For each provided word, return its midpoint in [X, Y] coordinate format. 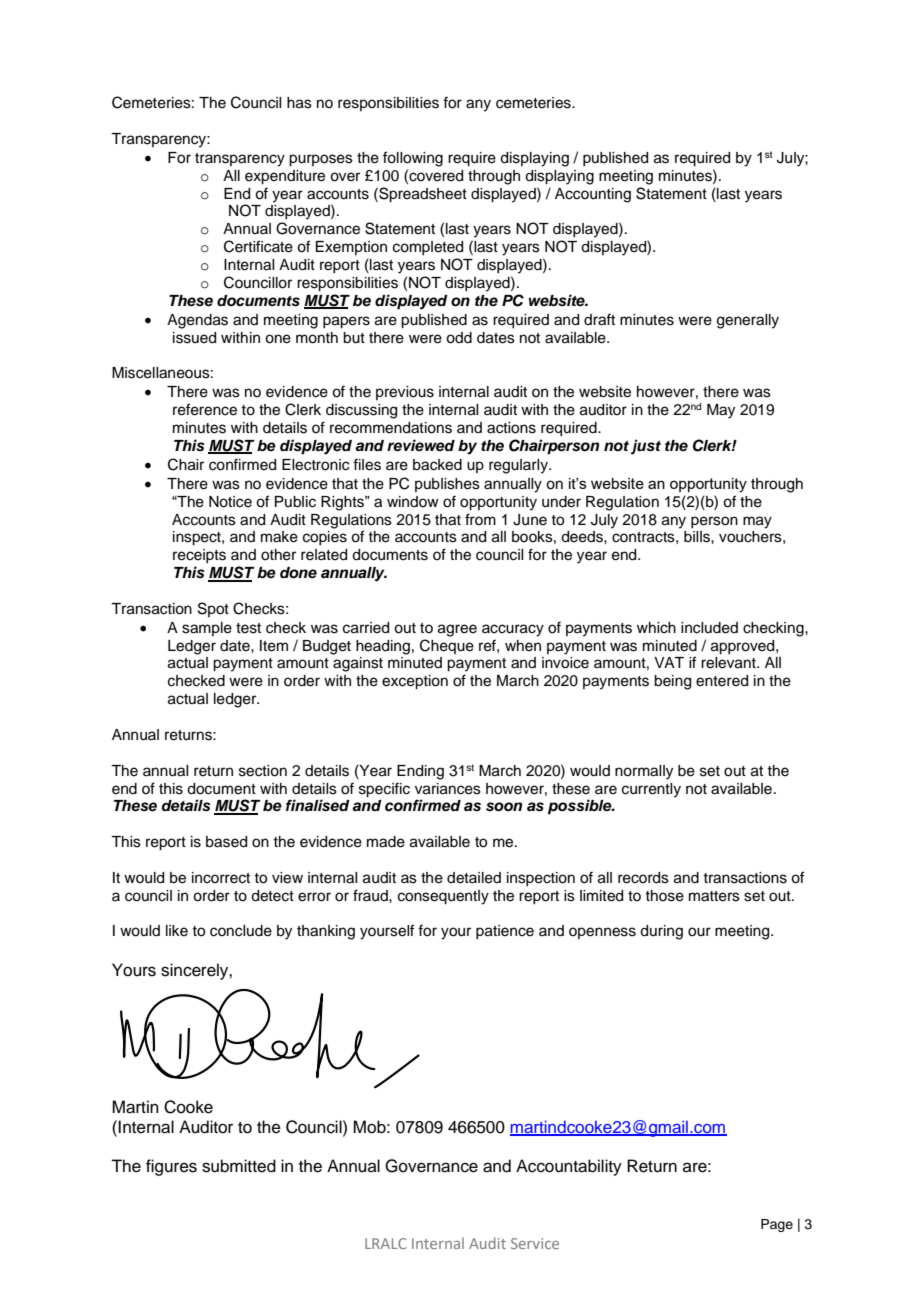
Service [535, 1243]
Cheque [447, 646]
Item [274, 646]
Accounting [593, 195]
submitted [239, 1166]
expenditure [285, 177]
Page [777, 1225]
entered [722, 681]
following [413, 159]
